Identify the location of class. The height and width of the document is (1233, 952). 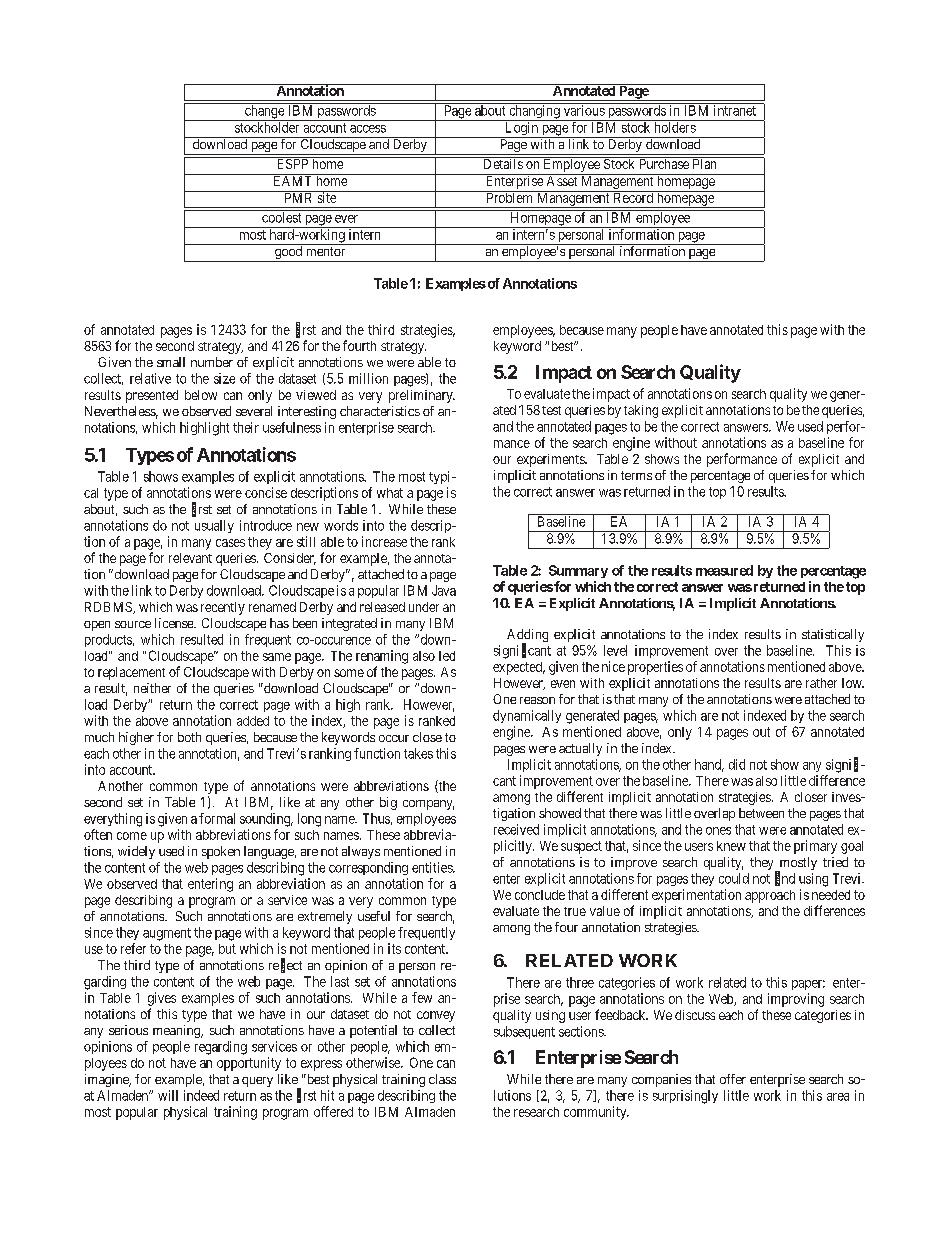
(442, 1079).
